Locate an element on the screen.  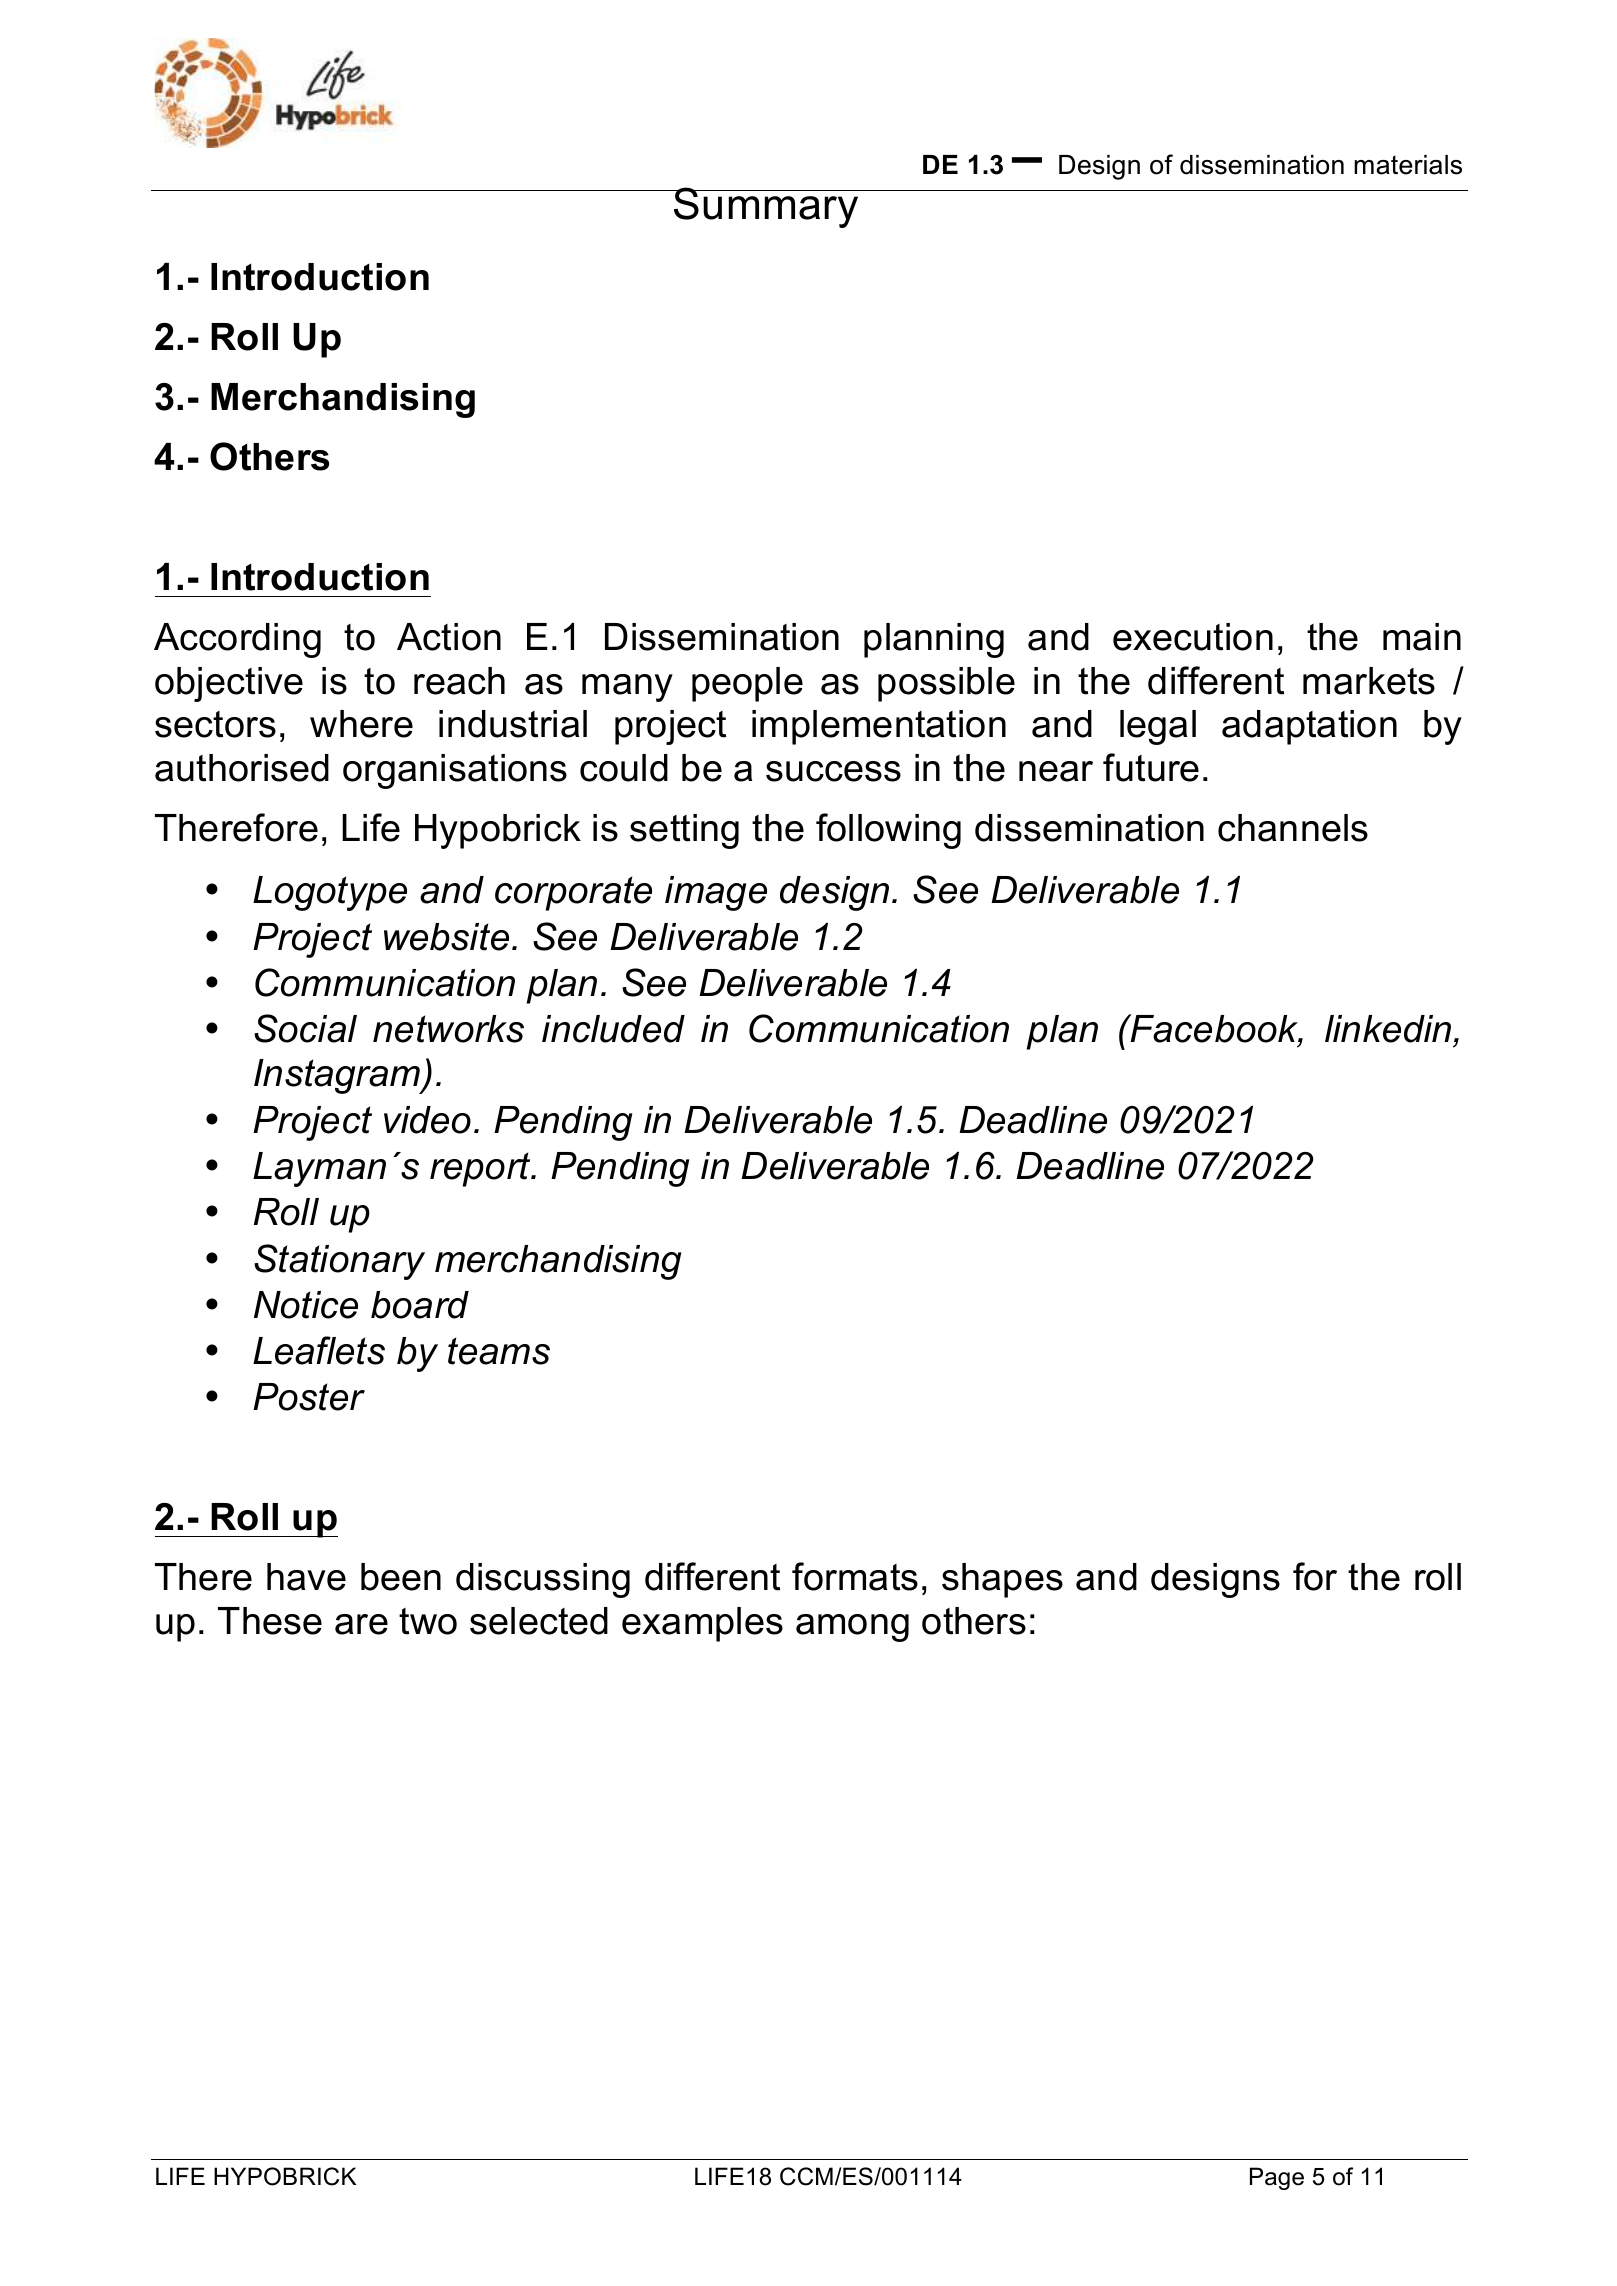
following is located at coordinates (888, 831).
